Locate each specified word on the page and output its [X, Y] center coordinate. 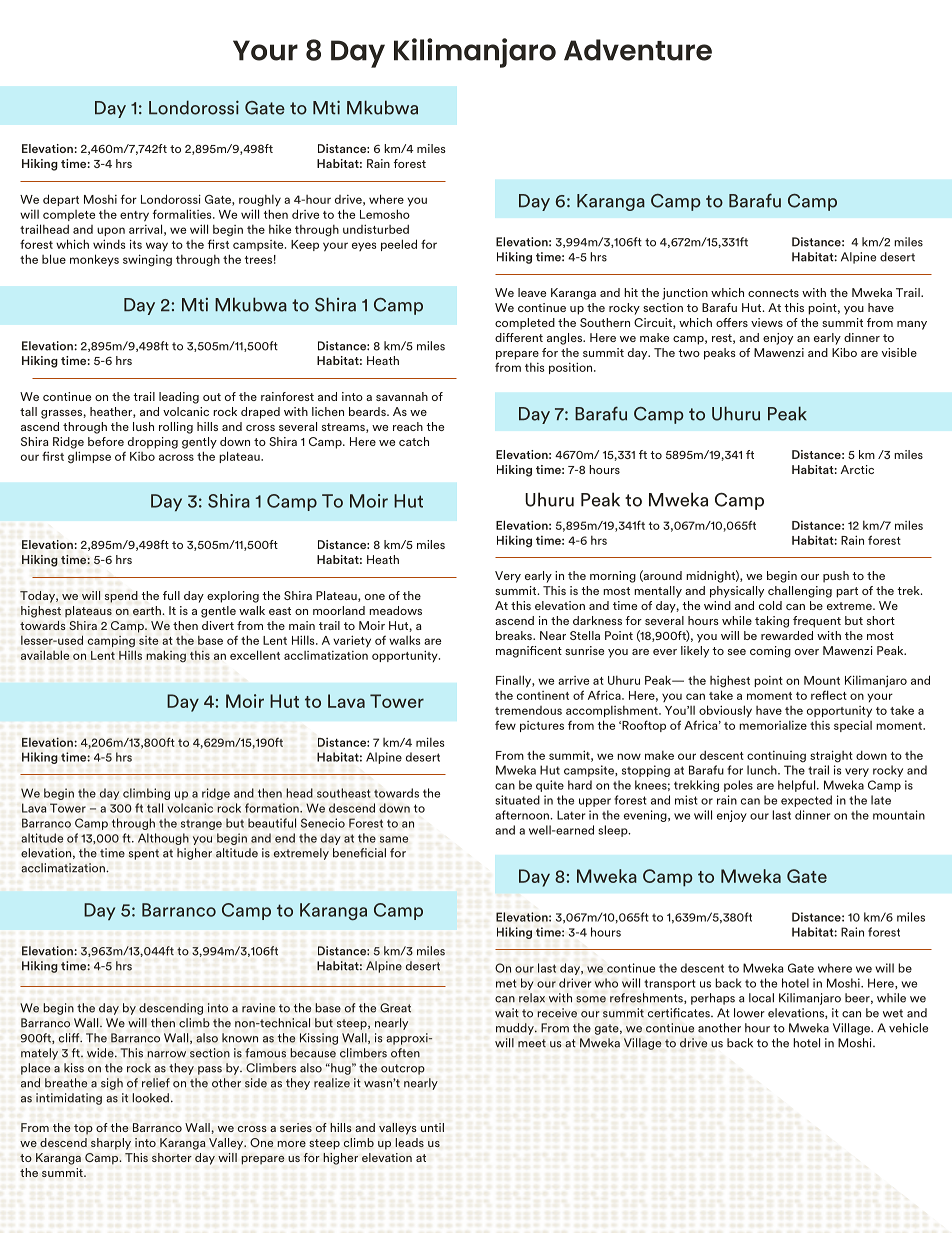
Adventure [638, 50]
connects [773, 293]
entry [134, 216]
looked [150, 1098]
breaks [515, 635]
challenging [800, 592]
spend [121, 597]
